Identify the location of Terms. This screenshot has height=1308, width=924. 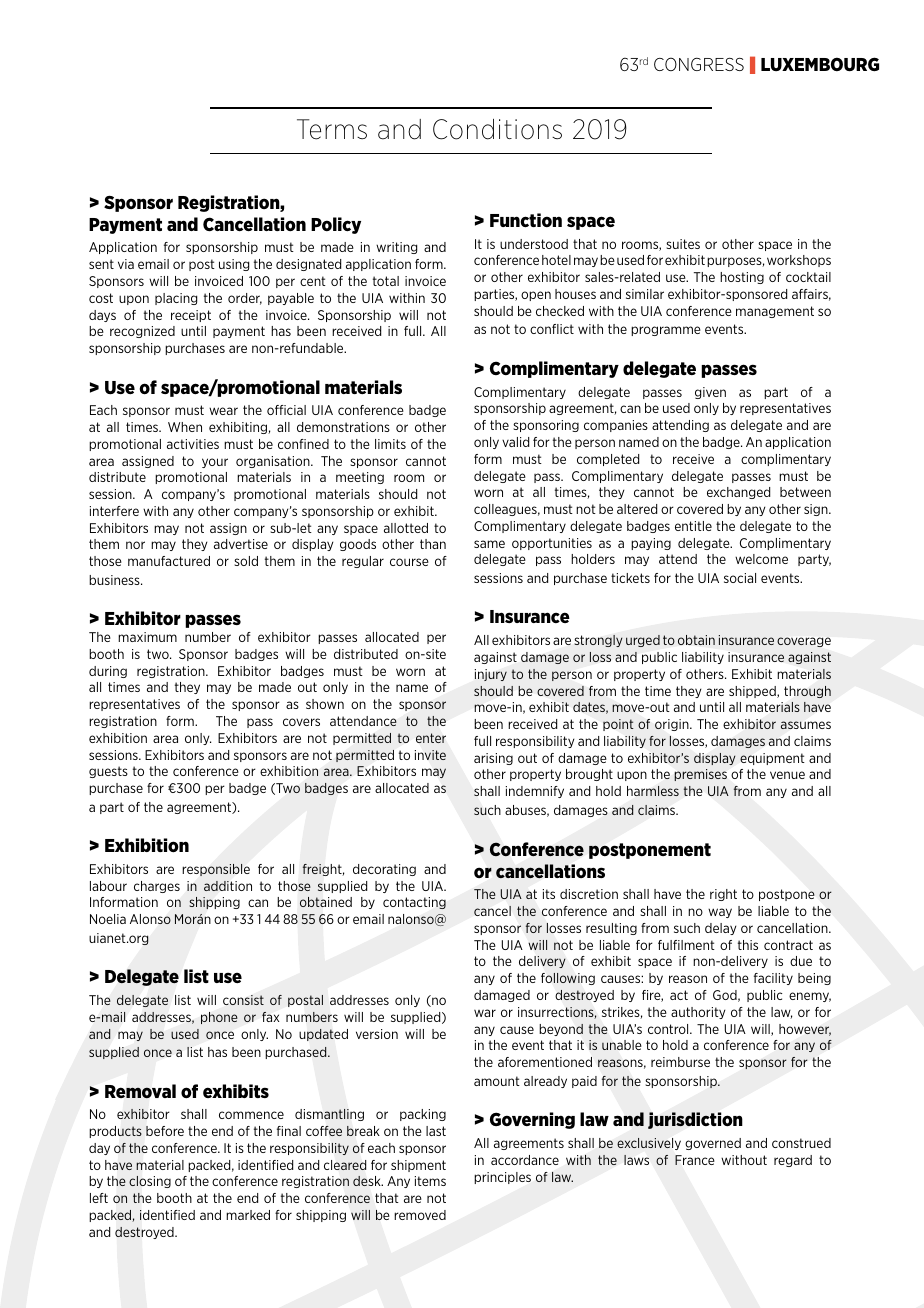
(332, 129).
